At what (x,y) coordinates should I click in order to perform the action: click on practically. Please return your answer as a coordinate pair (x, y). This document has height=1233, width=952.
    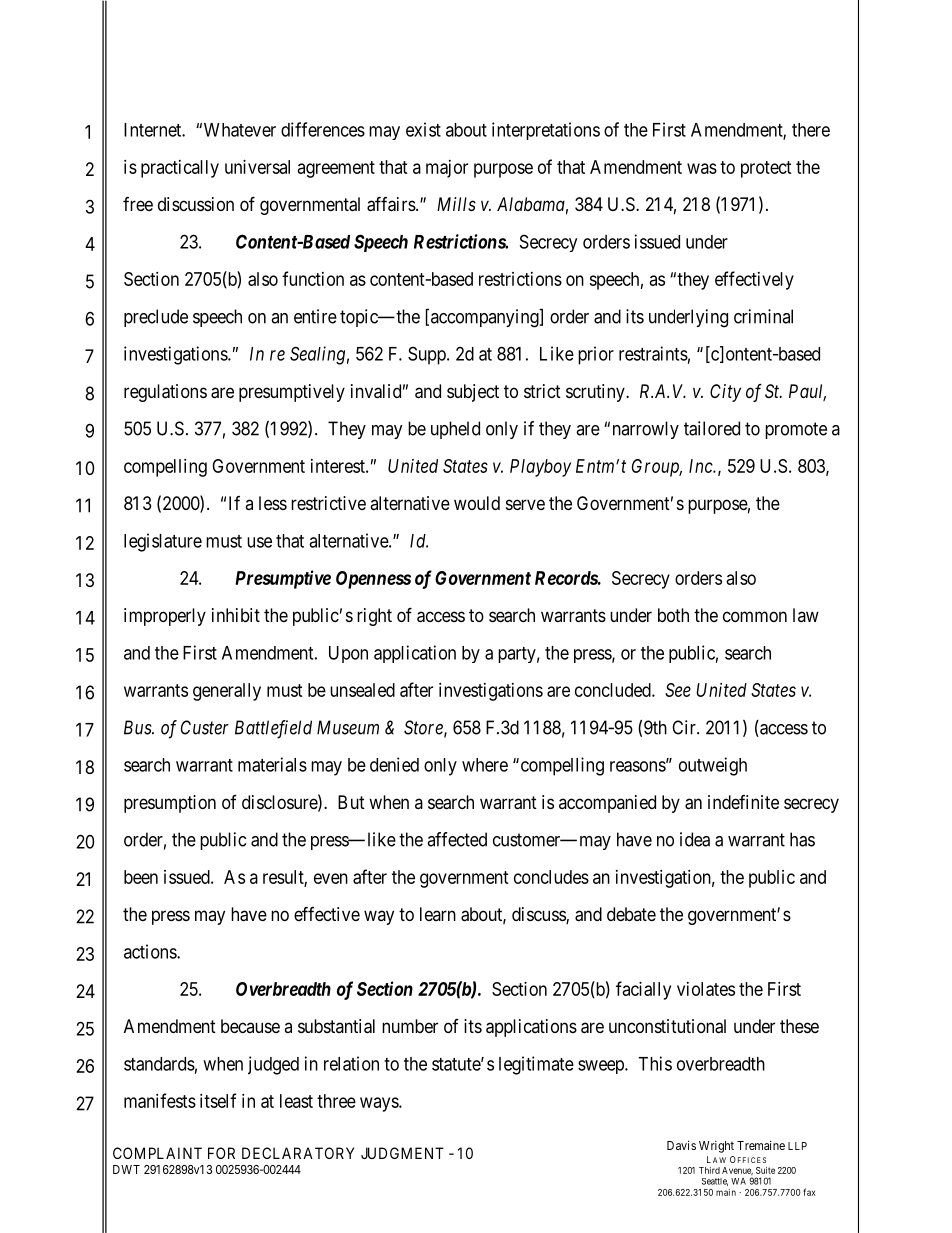
    Looking at the image, I should click on (180, 169).
